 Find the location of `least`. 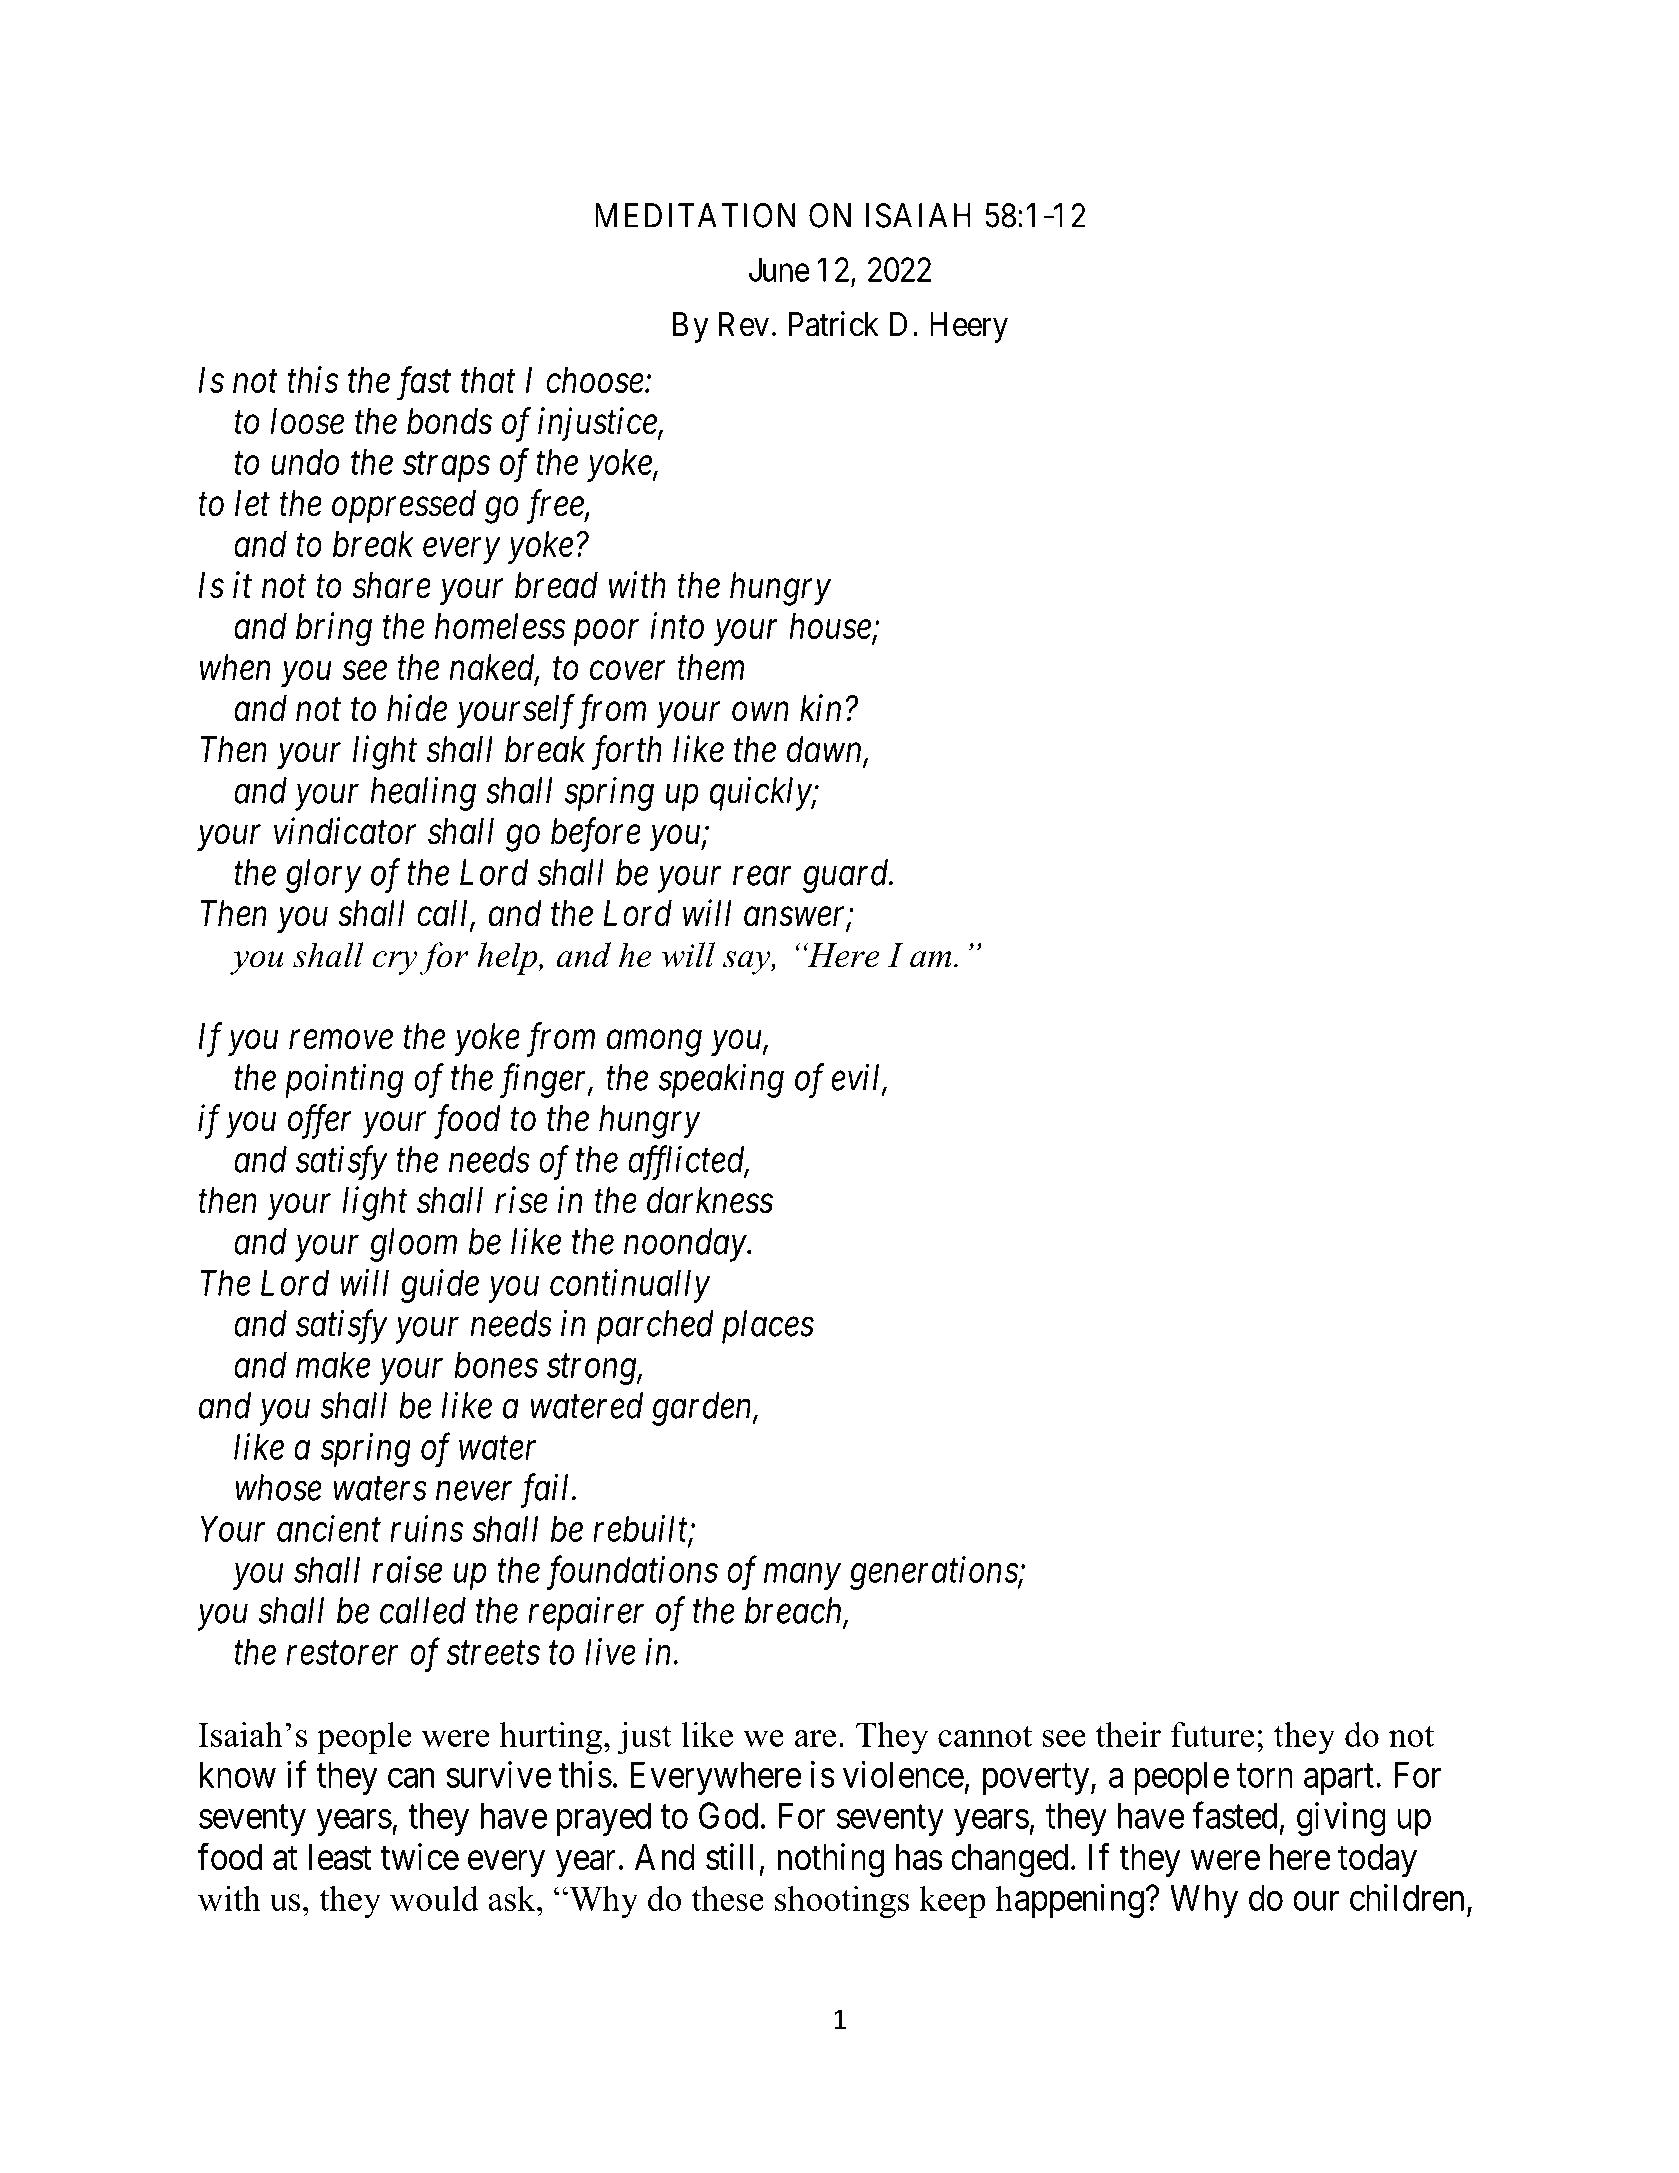

least is located at coordinates (340, 1857).
